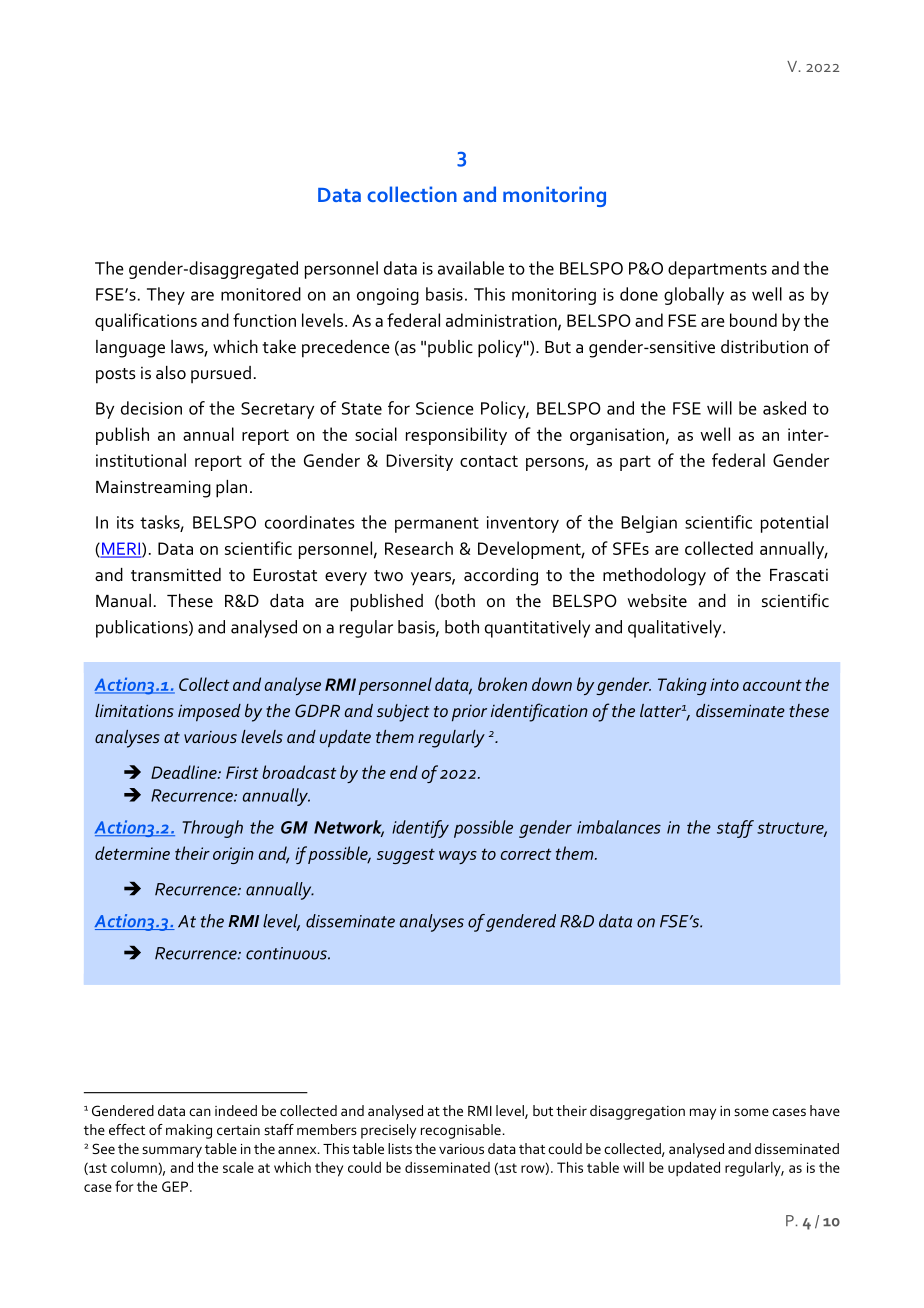 This screenshot has height=1308, width=924. Describe the element at coordinates (501, 577) in the screenshot. I see `according` at that location.
